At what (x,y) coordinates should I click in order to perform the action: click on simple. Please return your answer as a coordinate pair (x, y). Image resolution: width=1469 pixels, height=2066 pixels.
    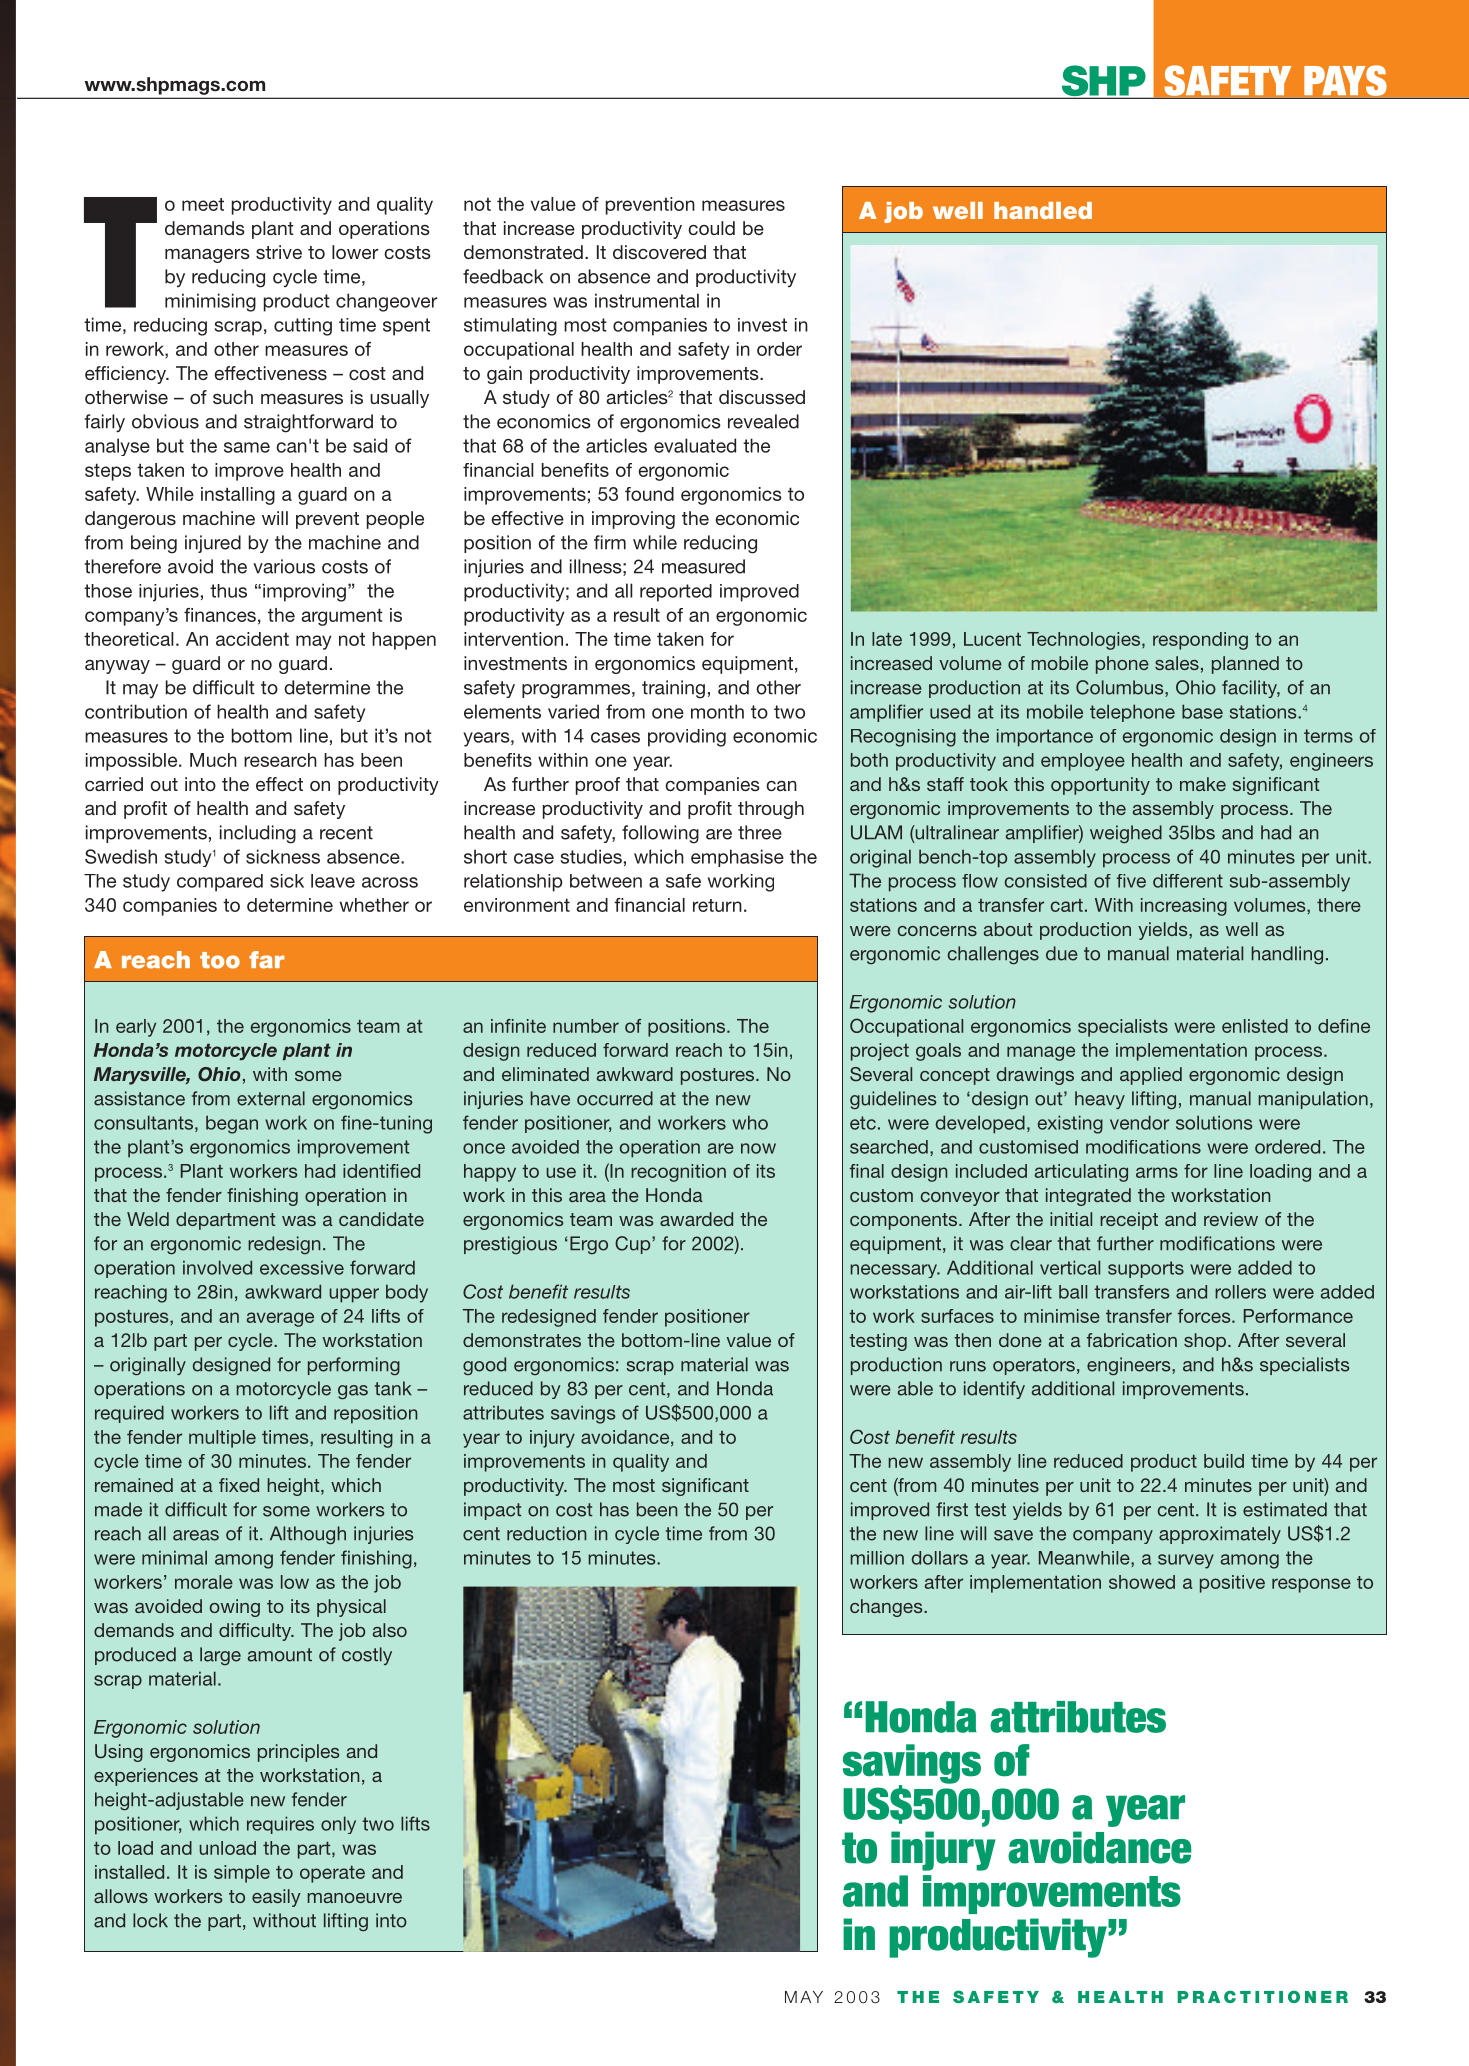
    Looking at the image, I should click on (242, 1874).
